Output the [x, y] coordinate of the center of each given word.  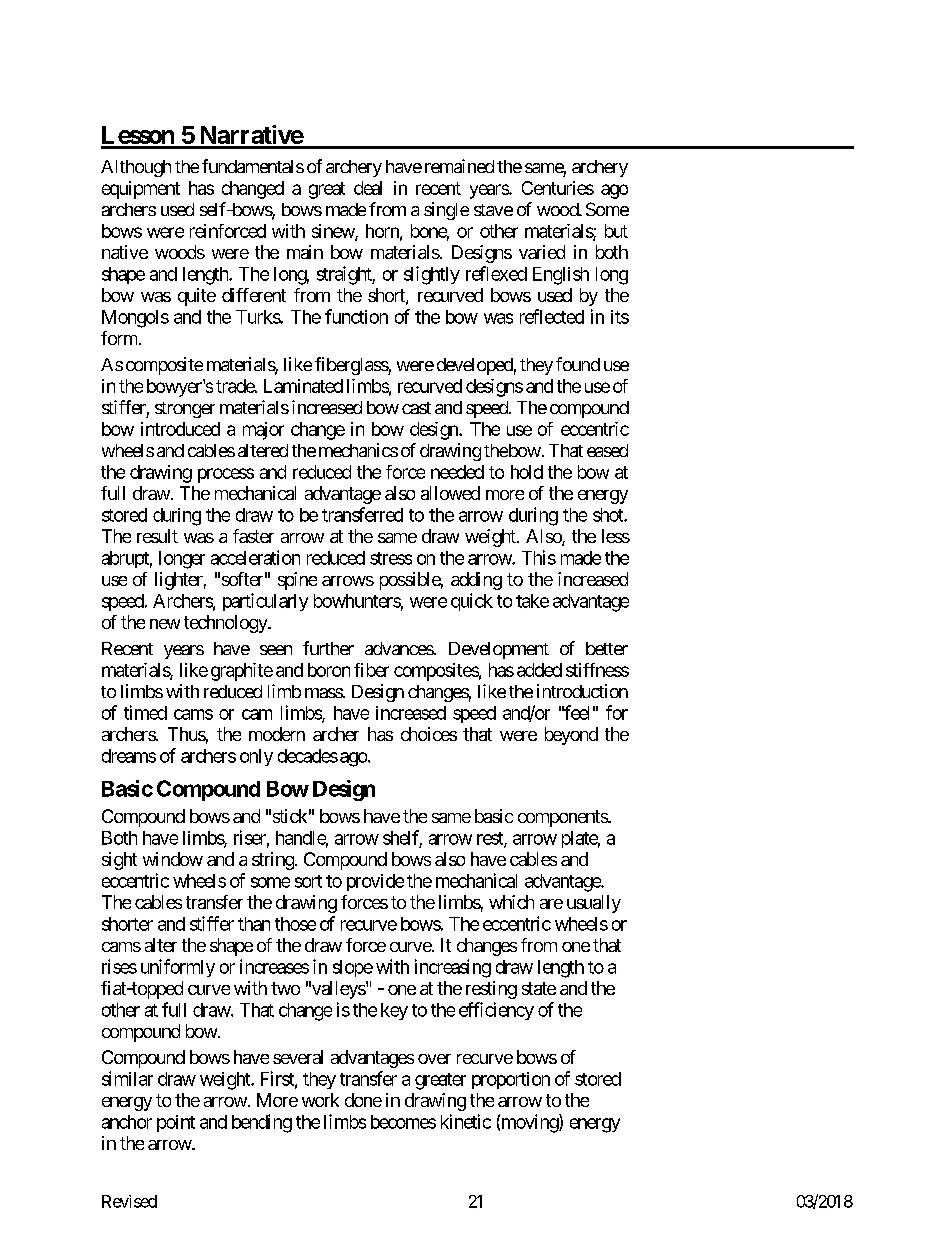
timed [145, 712]
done [363, 1100]
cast [416, 408]
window [173, 859]
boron [329, 670]
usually [594, 904]
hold [527, 472]
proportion [511, 1080]
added [539, 670]
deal [368, 188]
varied [542, 252]
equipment [141, 190]
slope [353, 968]
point [176, 1123]
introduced [180, 429]
